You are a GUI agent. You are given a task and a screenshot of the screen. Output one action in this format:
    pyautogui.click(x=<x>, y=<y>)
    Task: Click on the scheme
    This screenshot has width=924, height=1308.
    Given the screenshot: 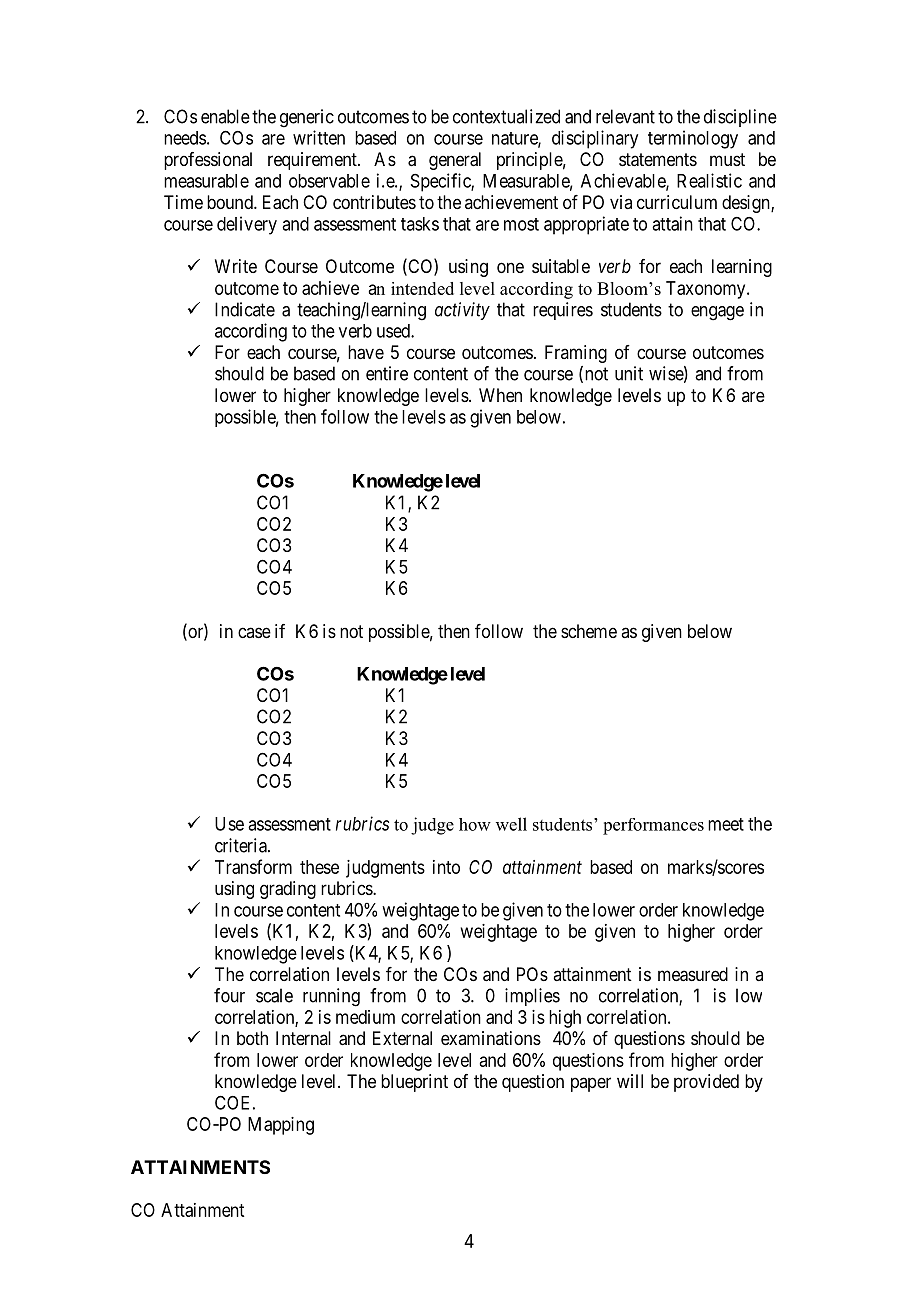 What is the action you would take?
    pyautogui.click(x=589, y=631)
